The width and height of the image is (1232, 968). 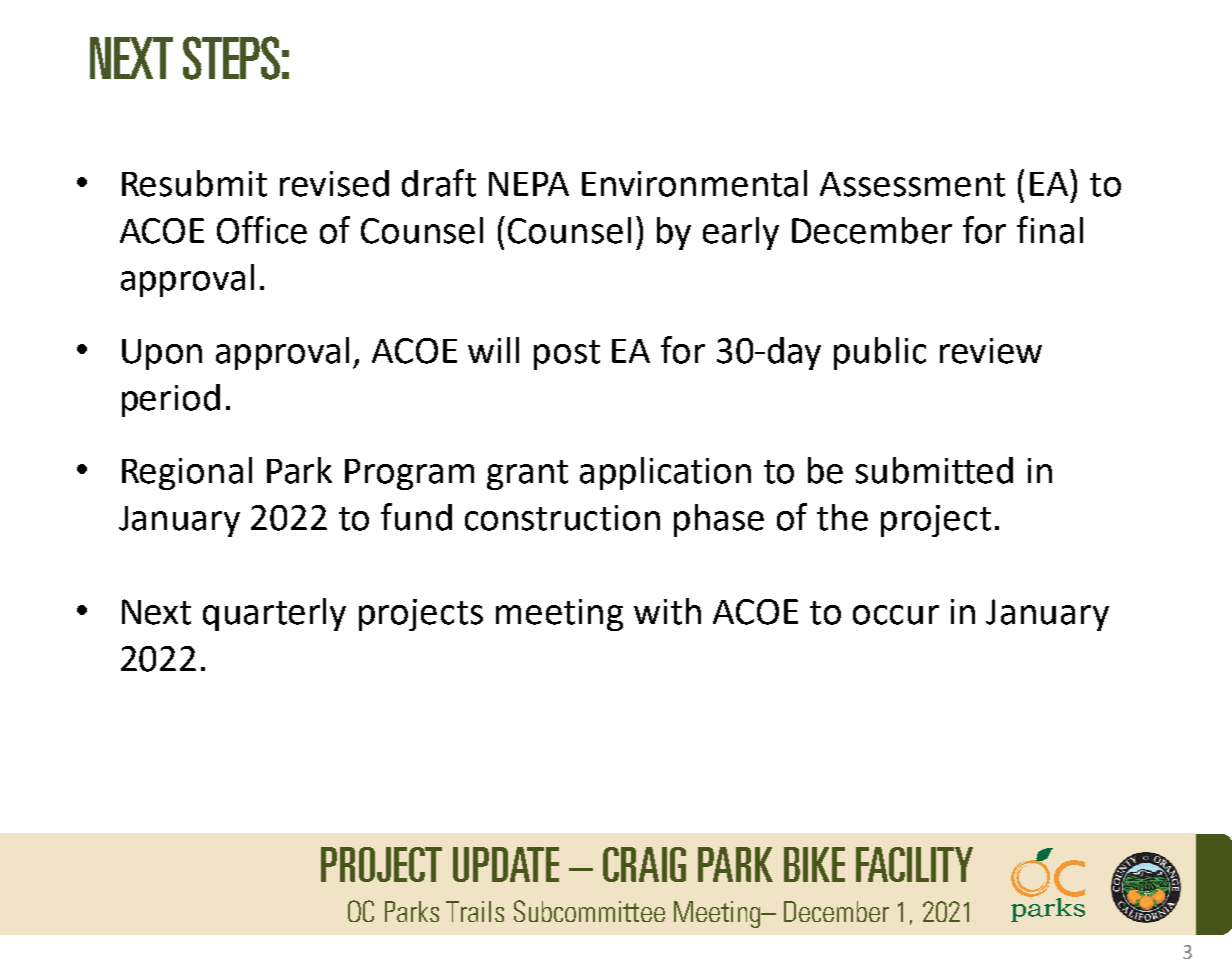 I want to click on Trails, so click(x=475, y=911).
